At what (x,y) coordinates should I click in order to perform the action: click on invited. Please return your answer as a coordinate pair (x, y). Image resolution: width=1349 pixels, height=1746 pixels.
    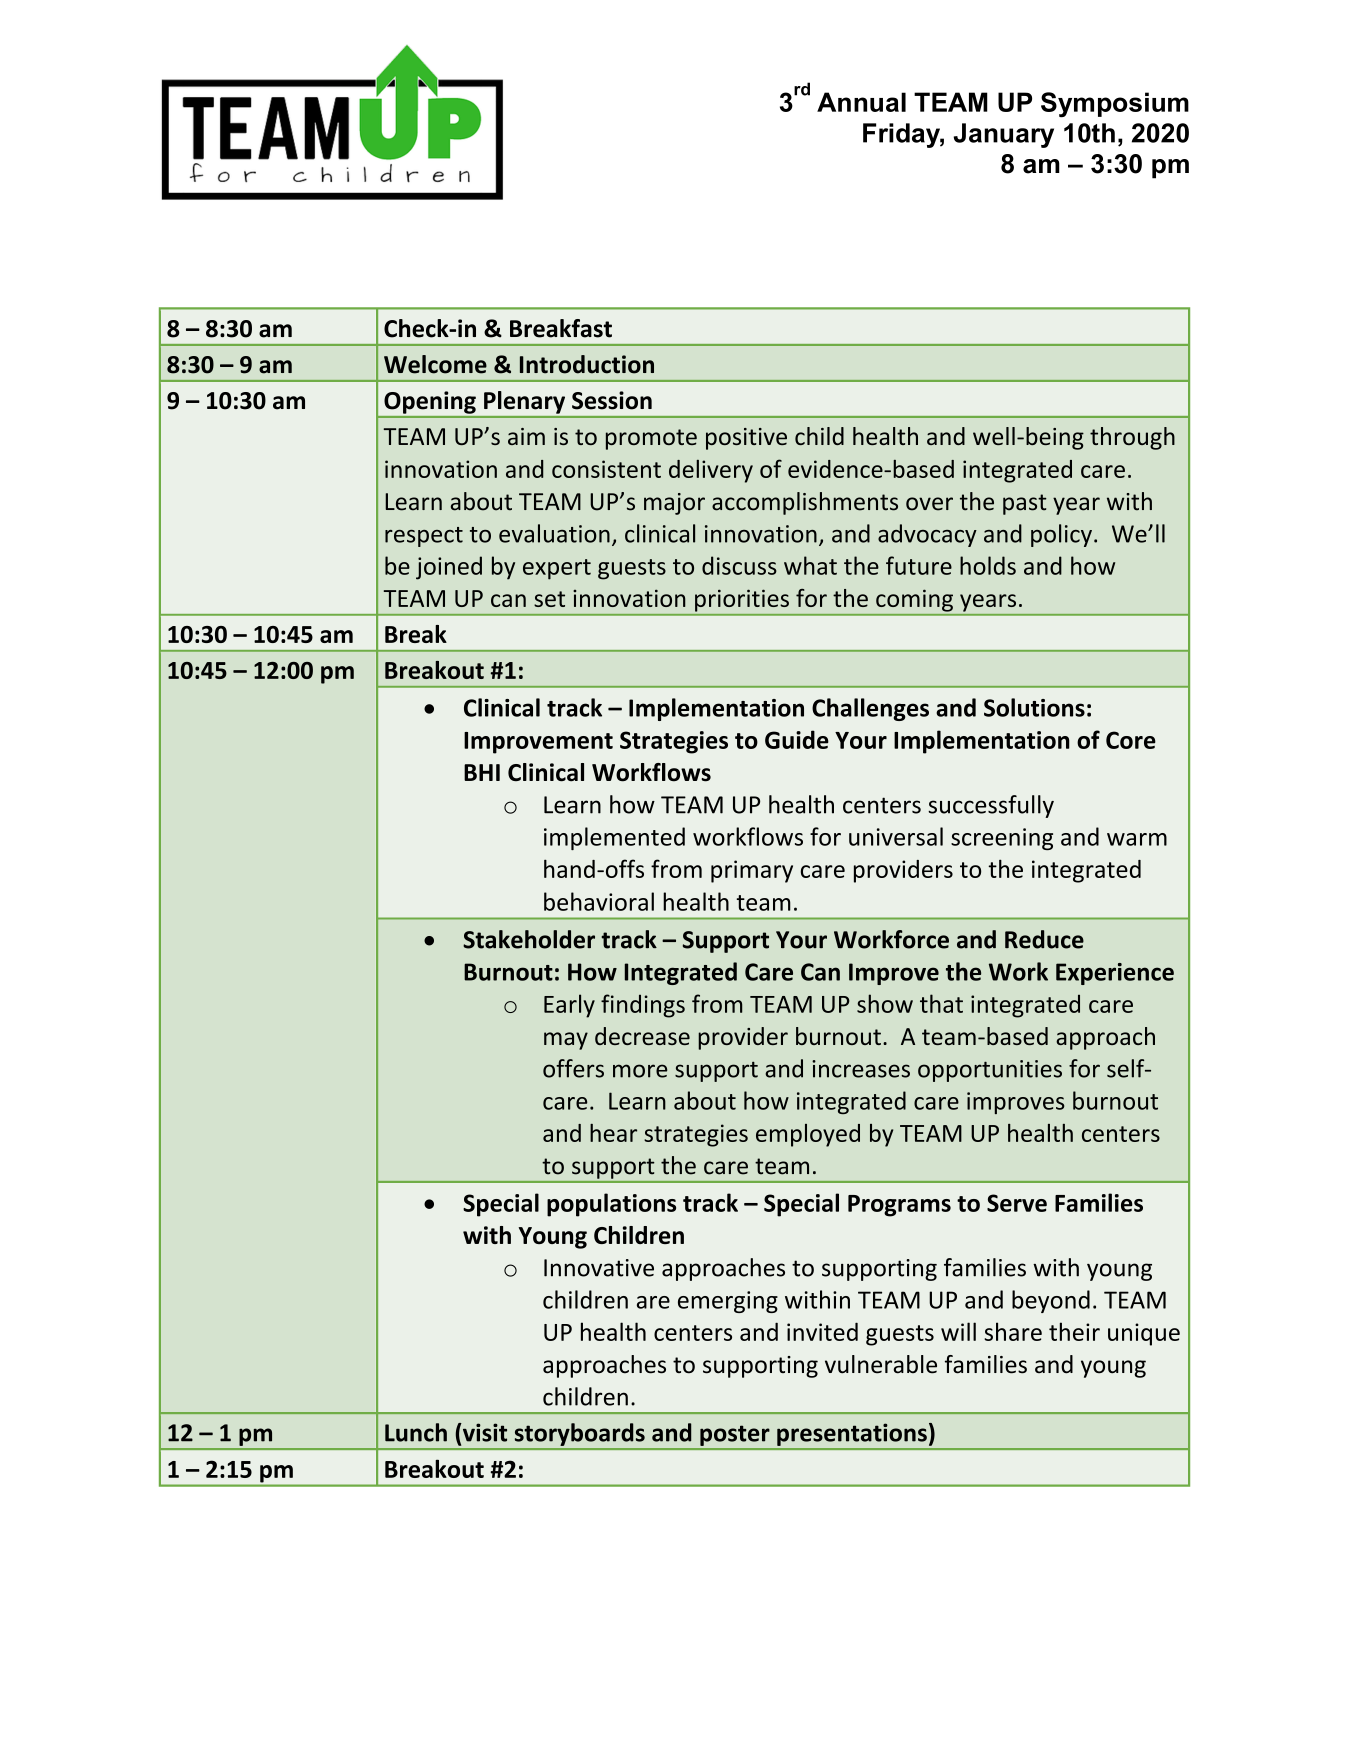
    Looking at the image, I should click on (822, 1331).
